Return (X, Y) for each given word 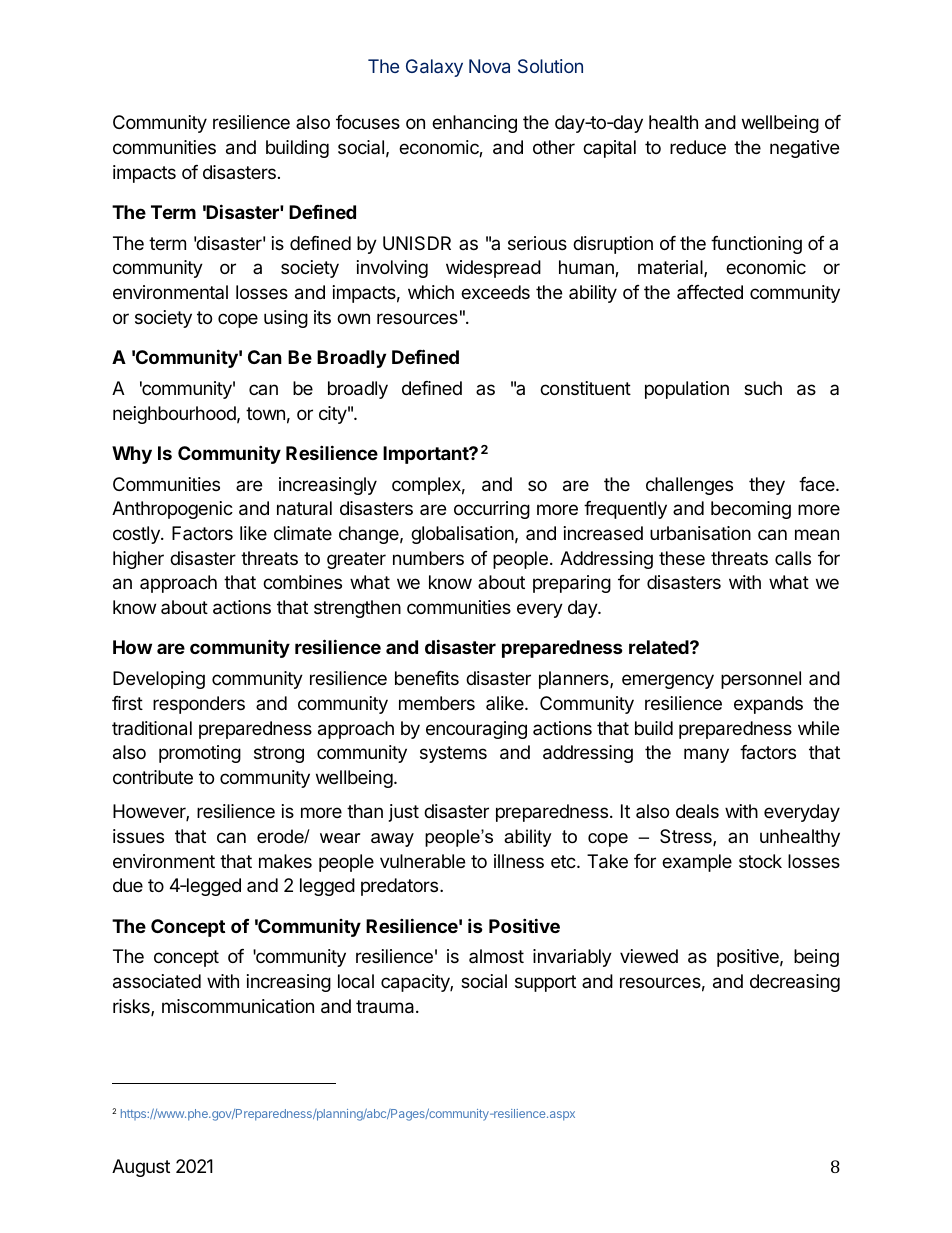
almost (496, 956)
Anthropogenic (172, 510)
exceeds (495, 292)
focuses (368, 122)
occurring (492, 510)
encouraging (476, 730)
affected (710, 292)
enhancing (474, 124)
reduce (698, 147)
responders (199, 705)
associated (157, 981)
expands (768, 705)
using (286, 319)
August (141, 1168)
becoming (751, 510)
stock (760, 861)
